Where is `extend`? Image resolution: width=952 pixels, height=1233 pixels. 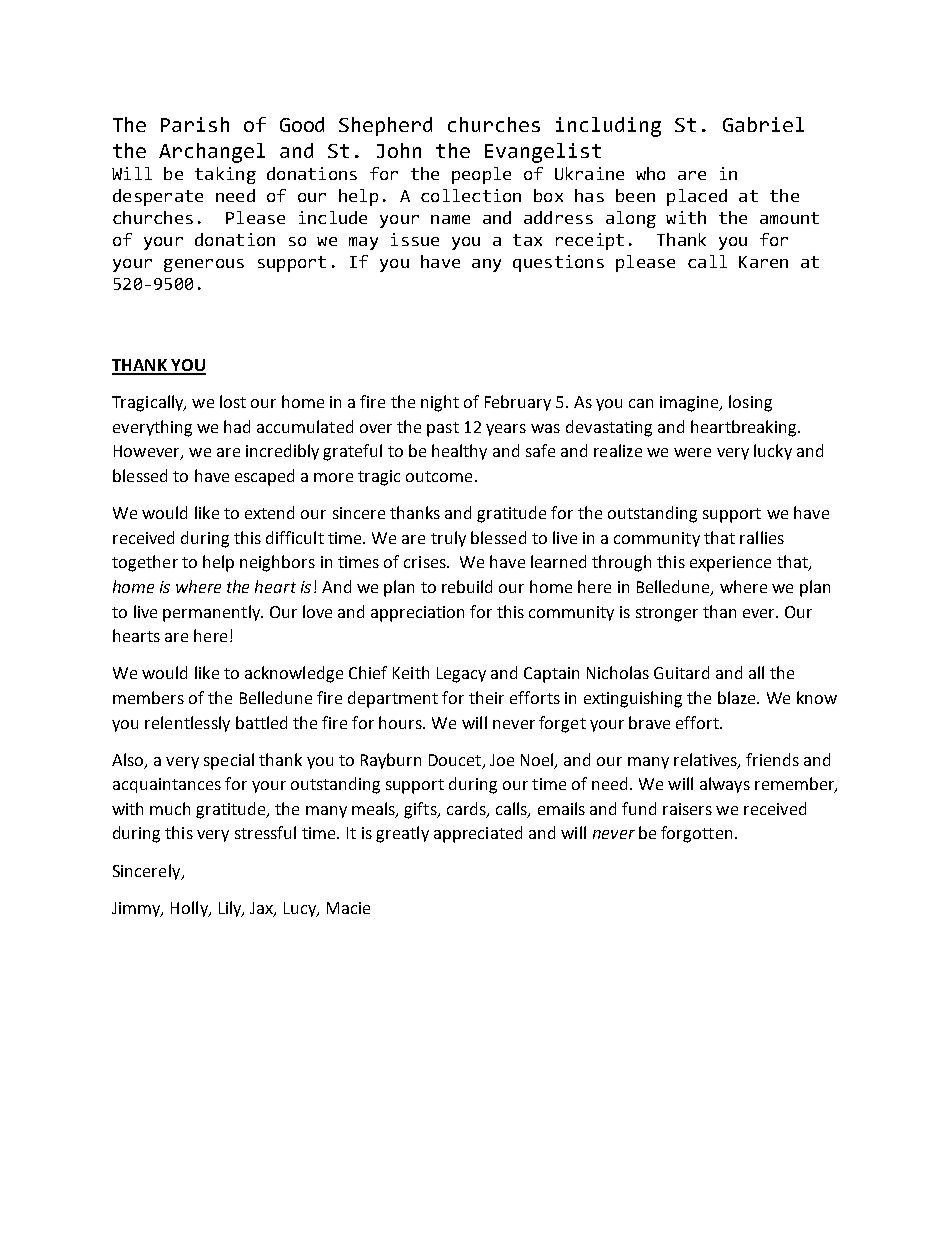 extend is located at coordinates (269, 512).
